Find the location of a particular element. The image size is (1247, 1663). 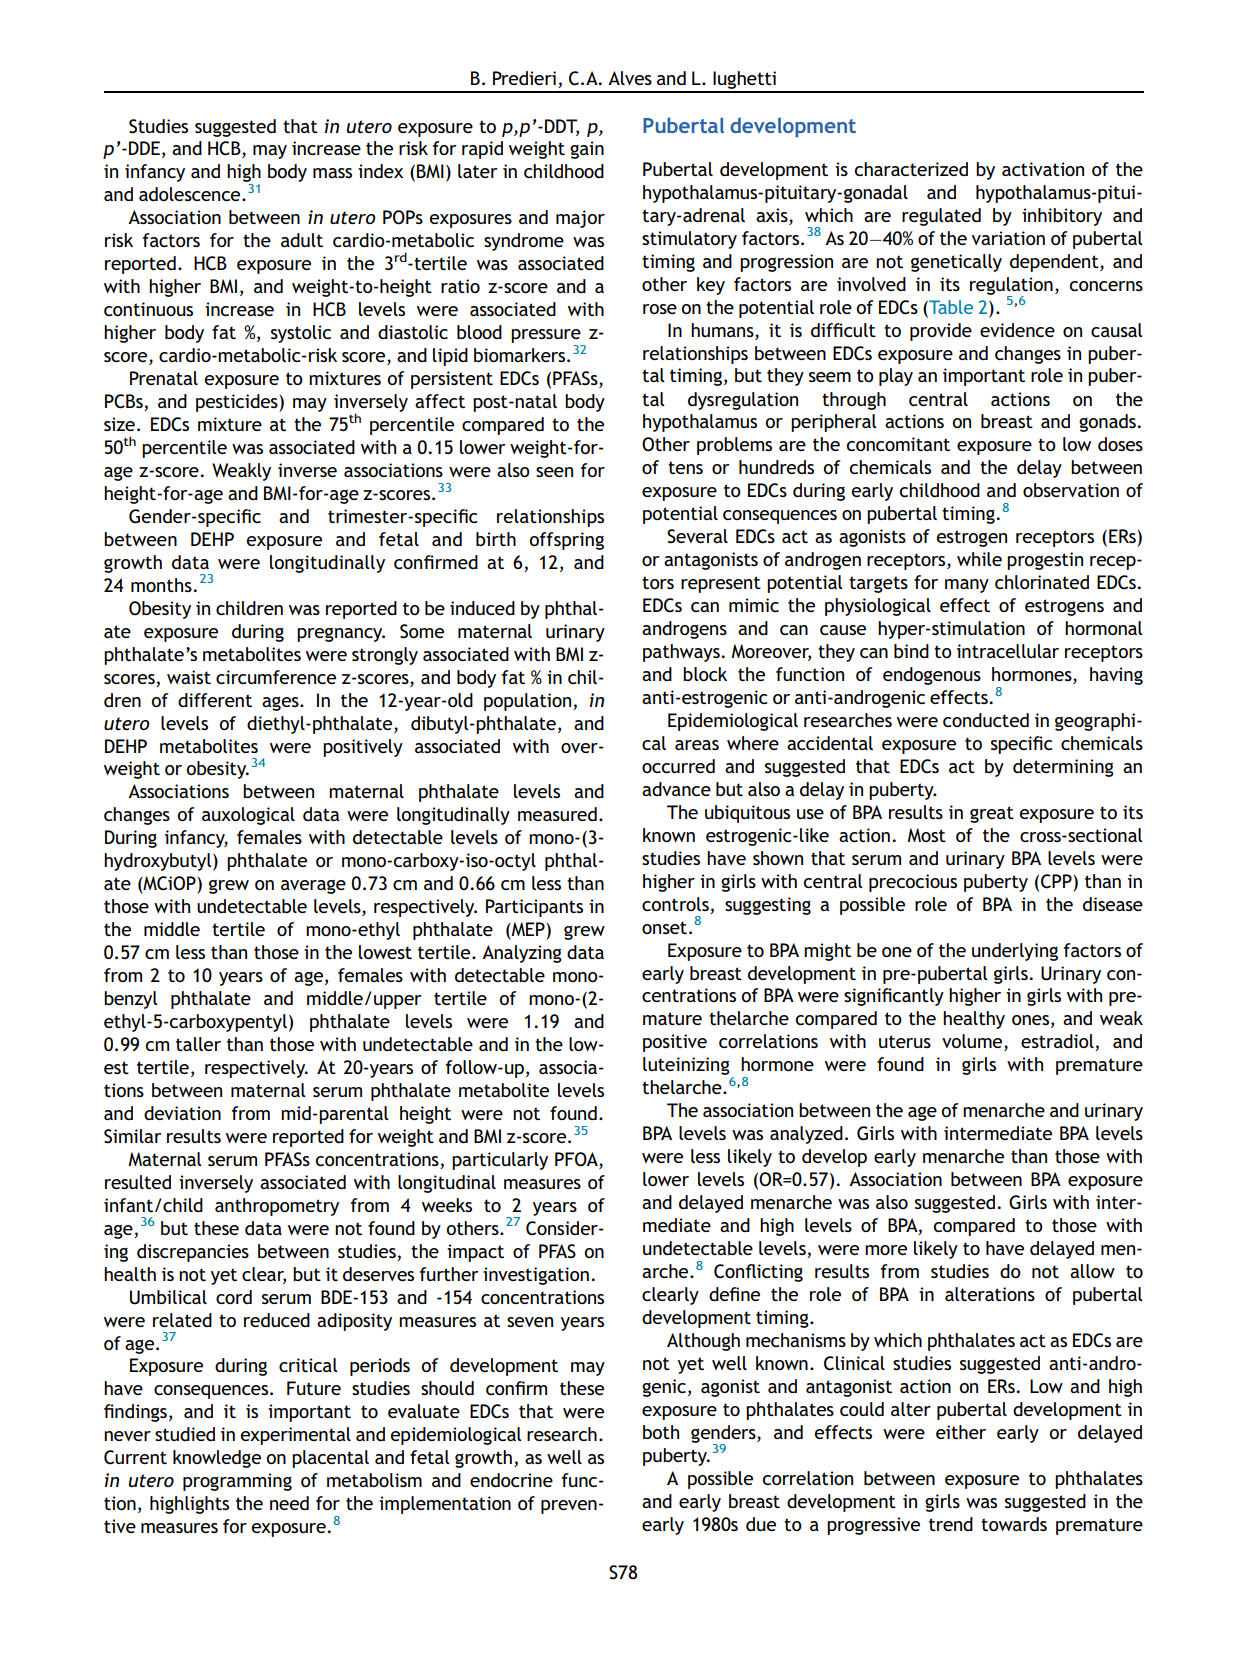

volume is located at coordinates (973, 1042).
